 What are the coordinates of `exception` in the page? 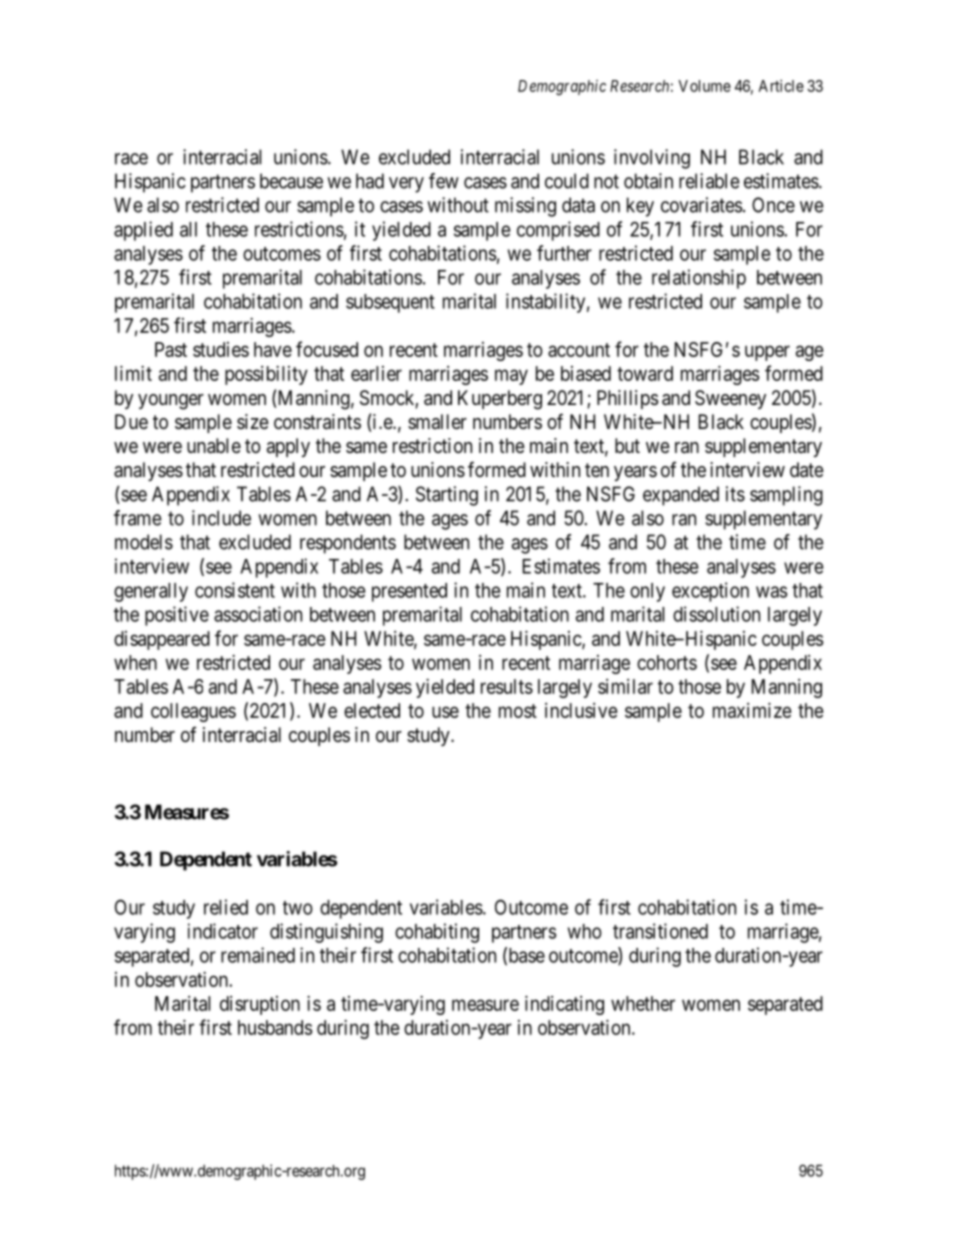 It's located at (710, 592).
